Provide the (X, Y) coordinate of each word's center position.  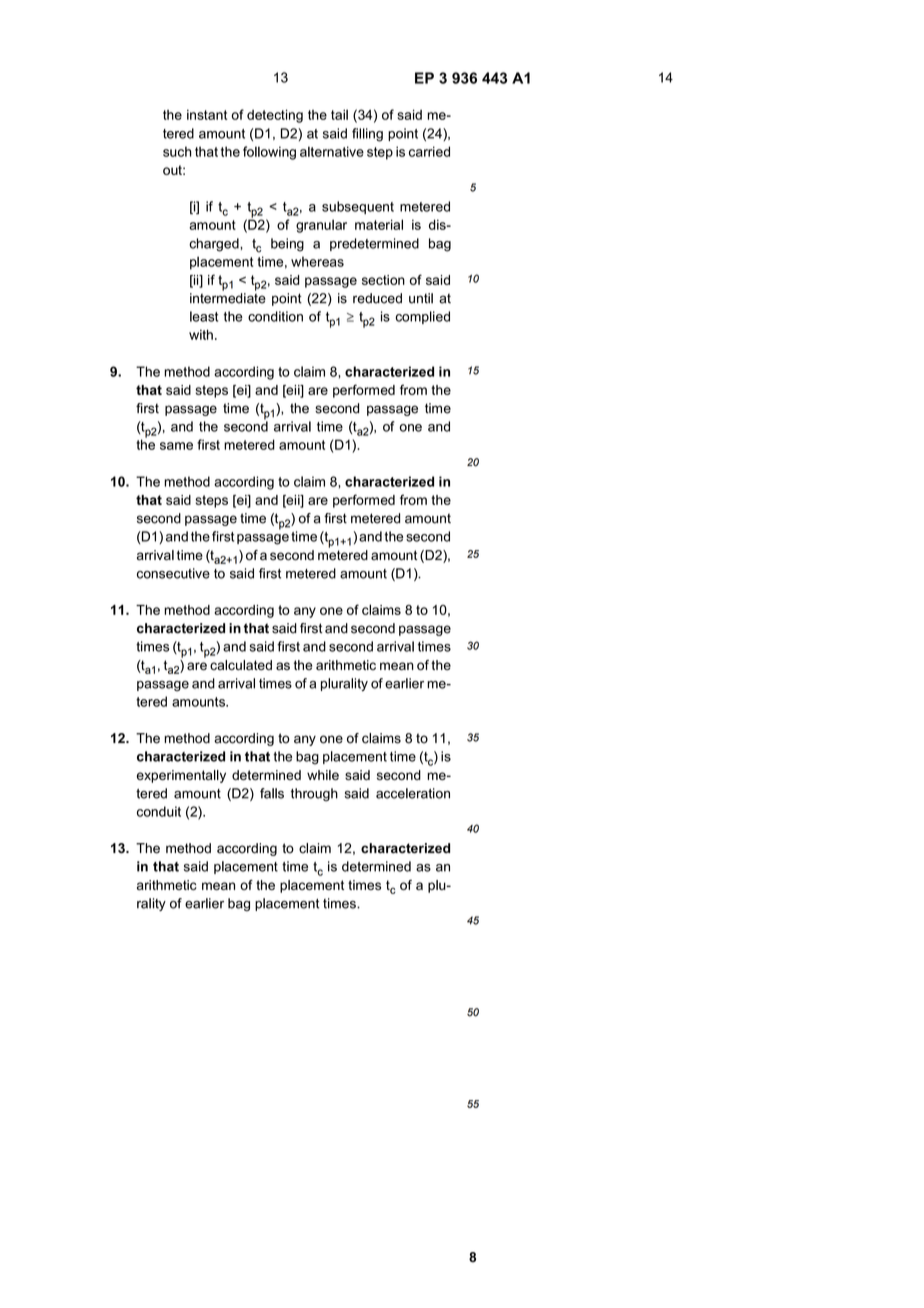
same (176, 446)
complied (422, 317)
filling (367, 135)
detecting (275, 116)
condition (275, 316)
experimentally (181, 776)
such (177, 151)
